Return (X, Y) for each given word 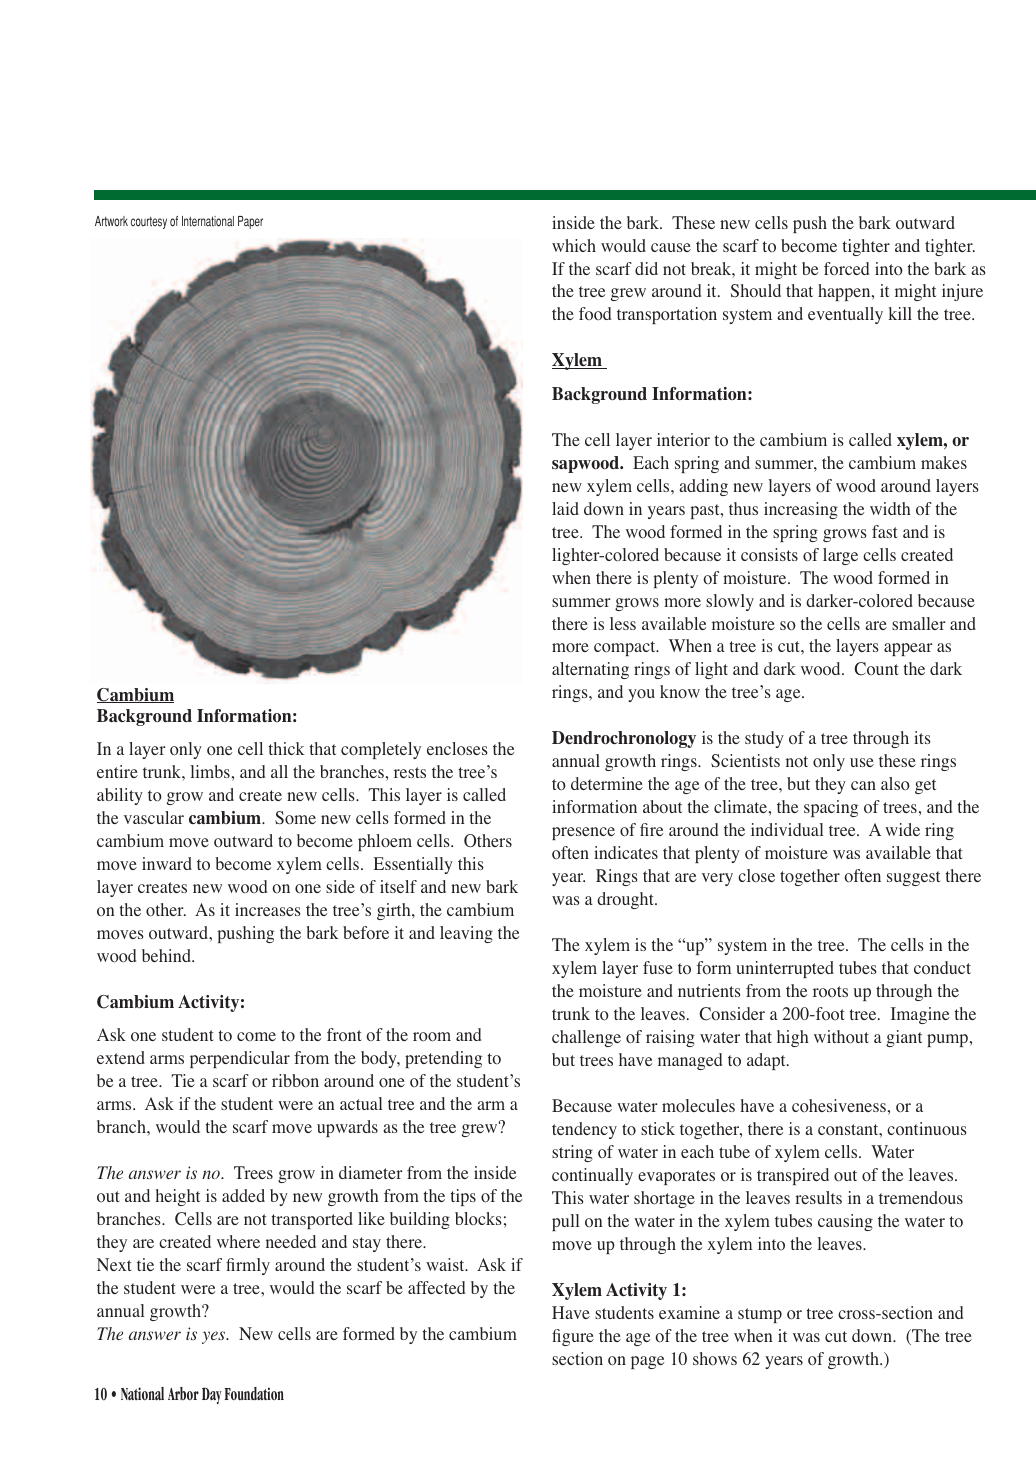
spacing (831, 808)
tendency (584, 1130)
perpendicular (240, 1059)
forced (846, 268)
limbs (210, 771)
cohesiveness (839, 1106)
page (647, 1362)
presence (583, 833)
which (574, 245)
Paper (250, 222)
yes (215, 1337)
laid (565, 508)
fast (885, 531)
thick (286, 748)
